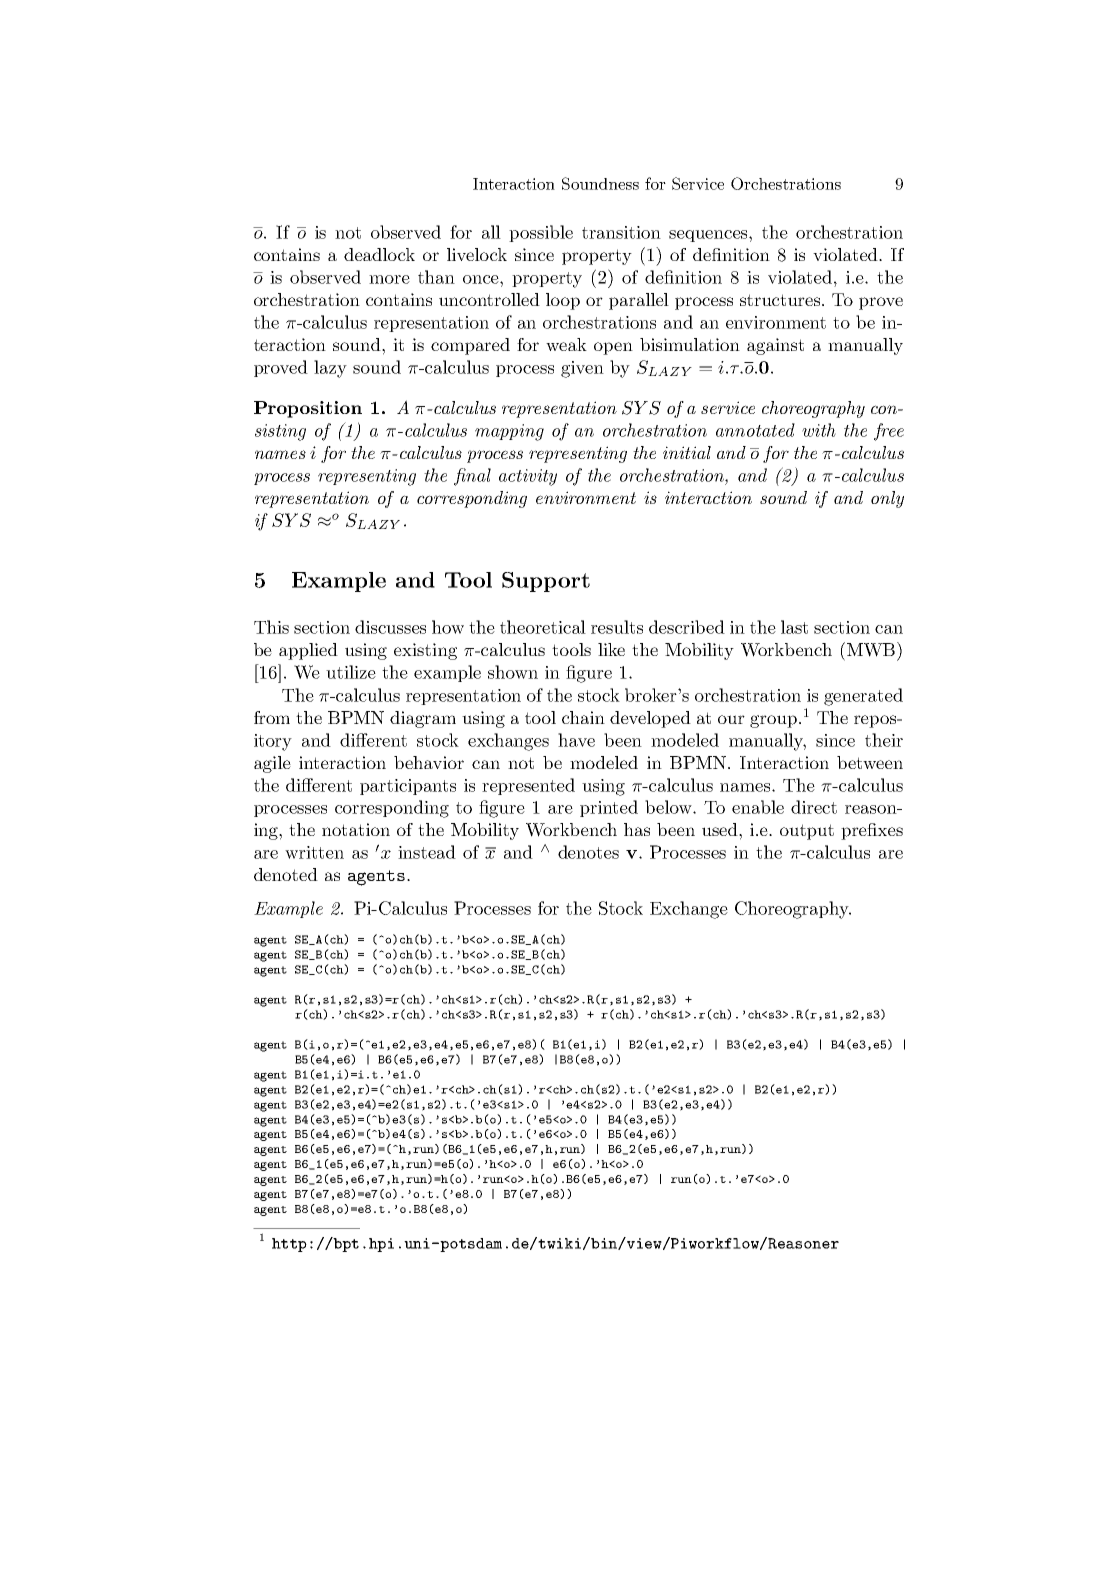 This screenshot has height=1583, width=1119. I want to click on only, so click(887, 499).
